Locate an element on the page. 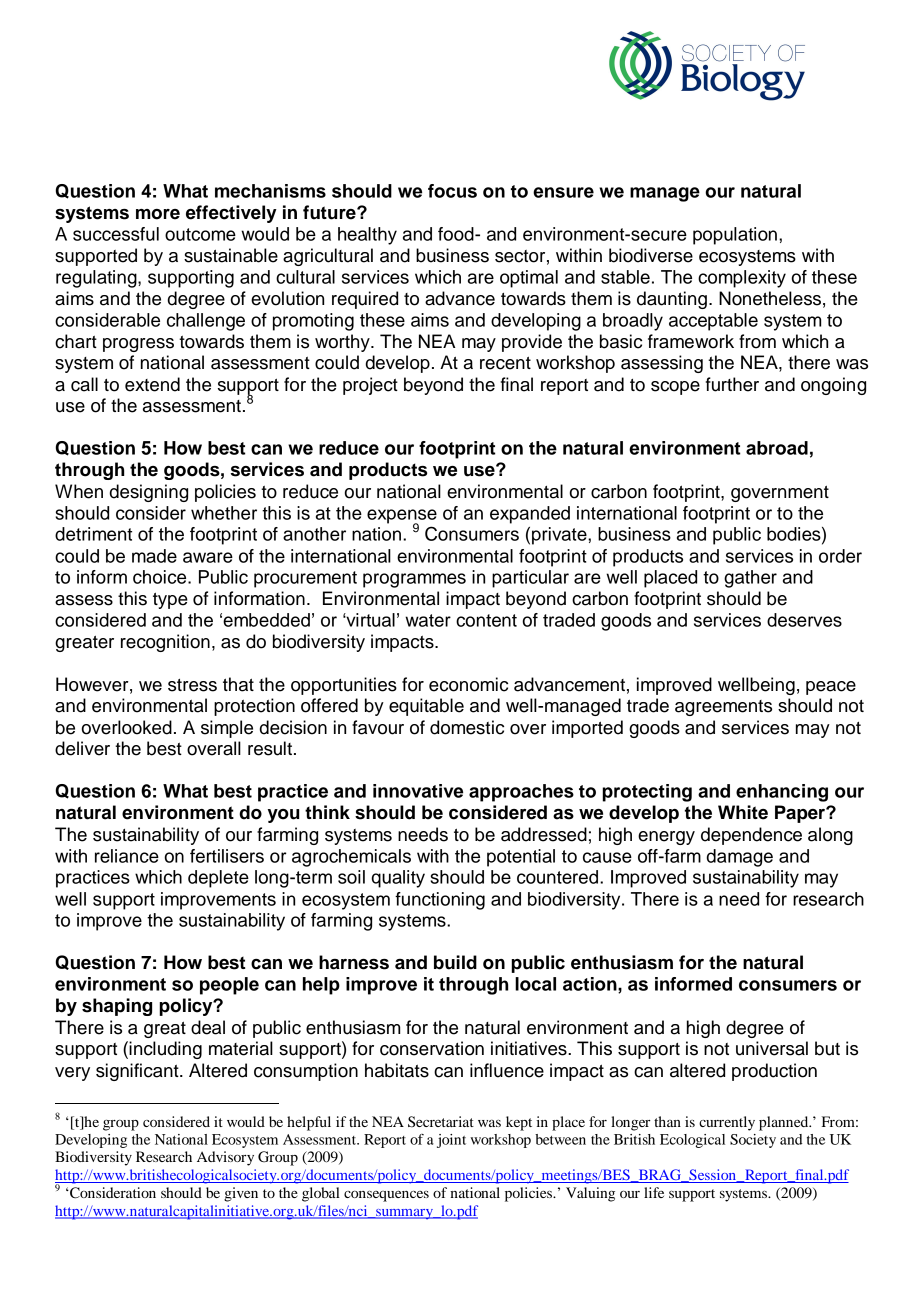 This image has width=924, height=1308. population is located at coordinates (735, 236).
